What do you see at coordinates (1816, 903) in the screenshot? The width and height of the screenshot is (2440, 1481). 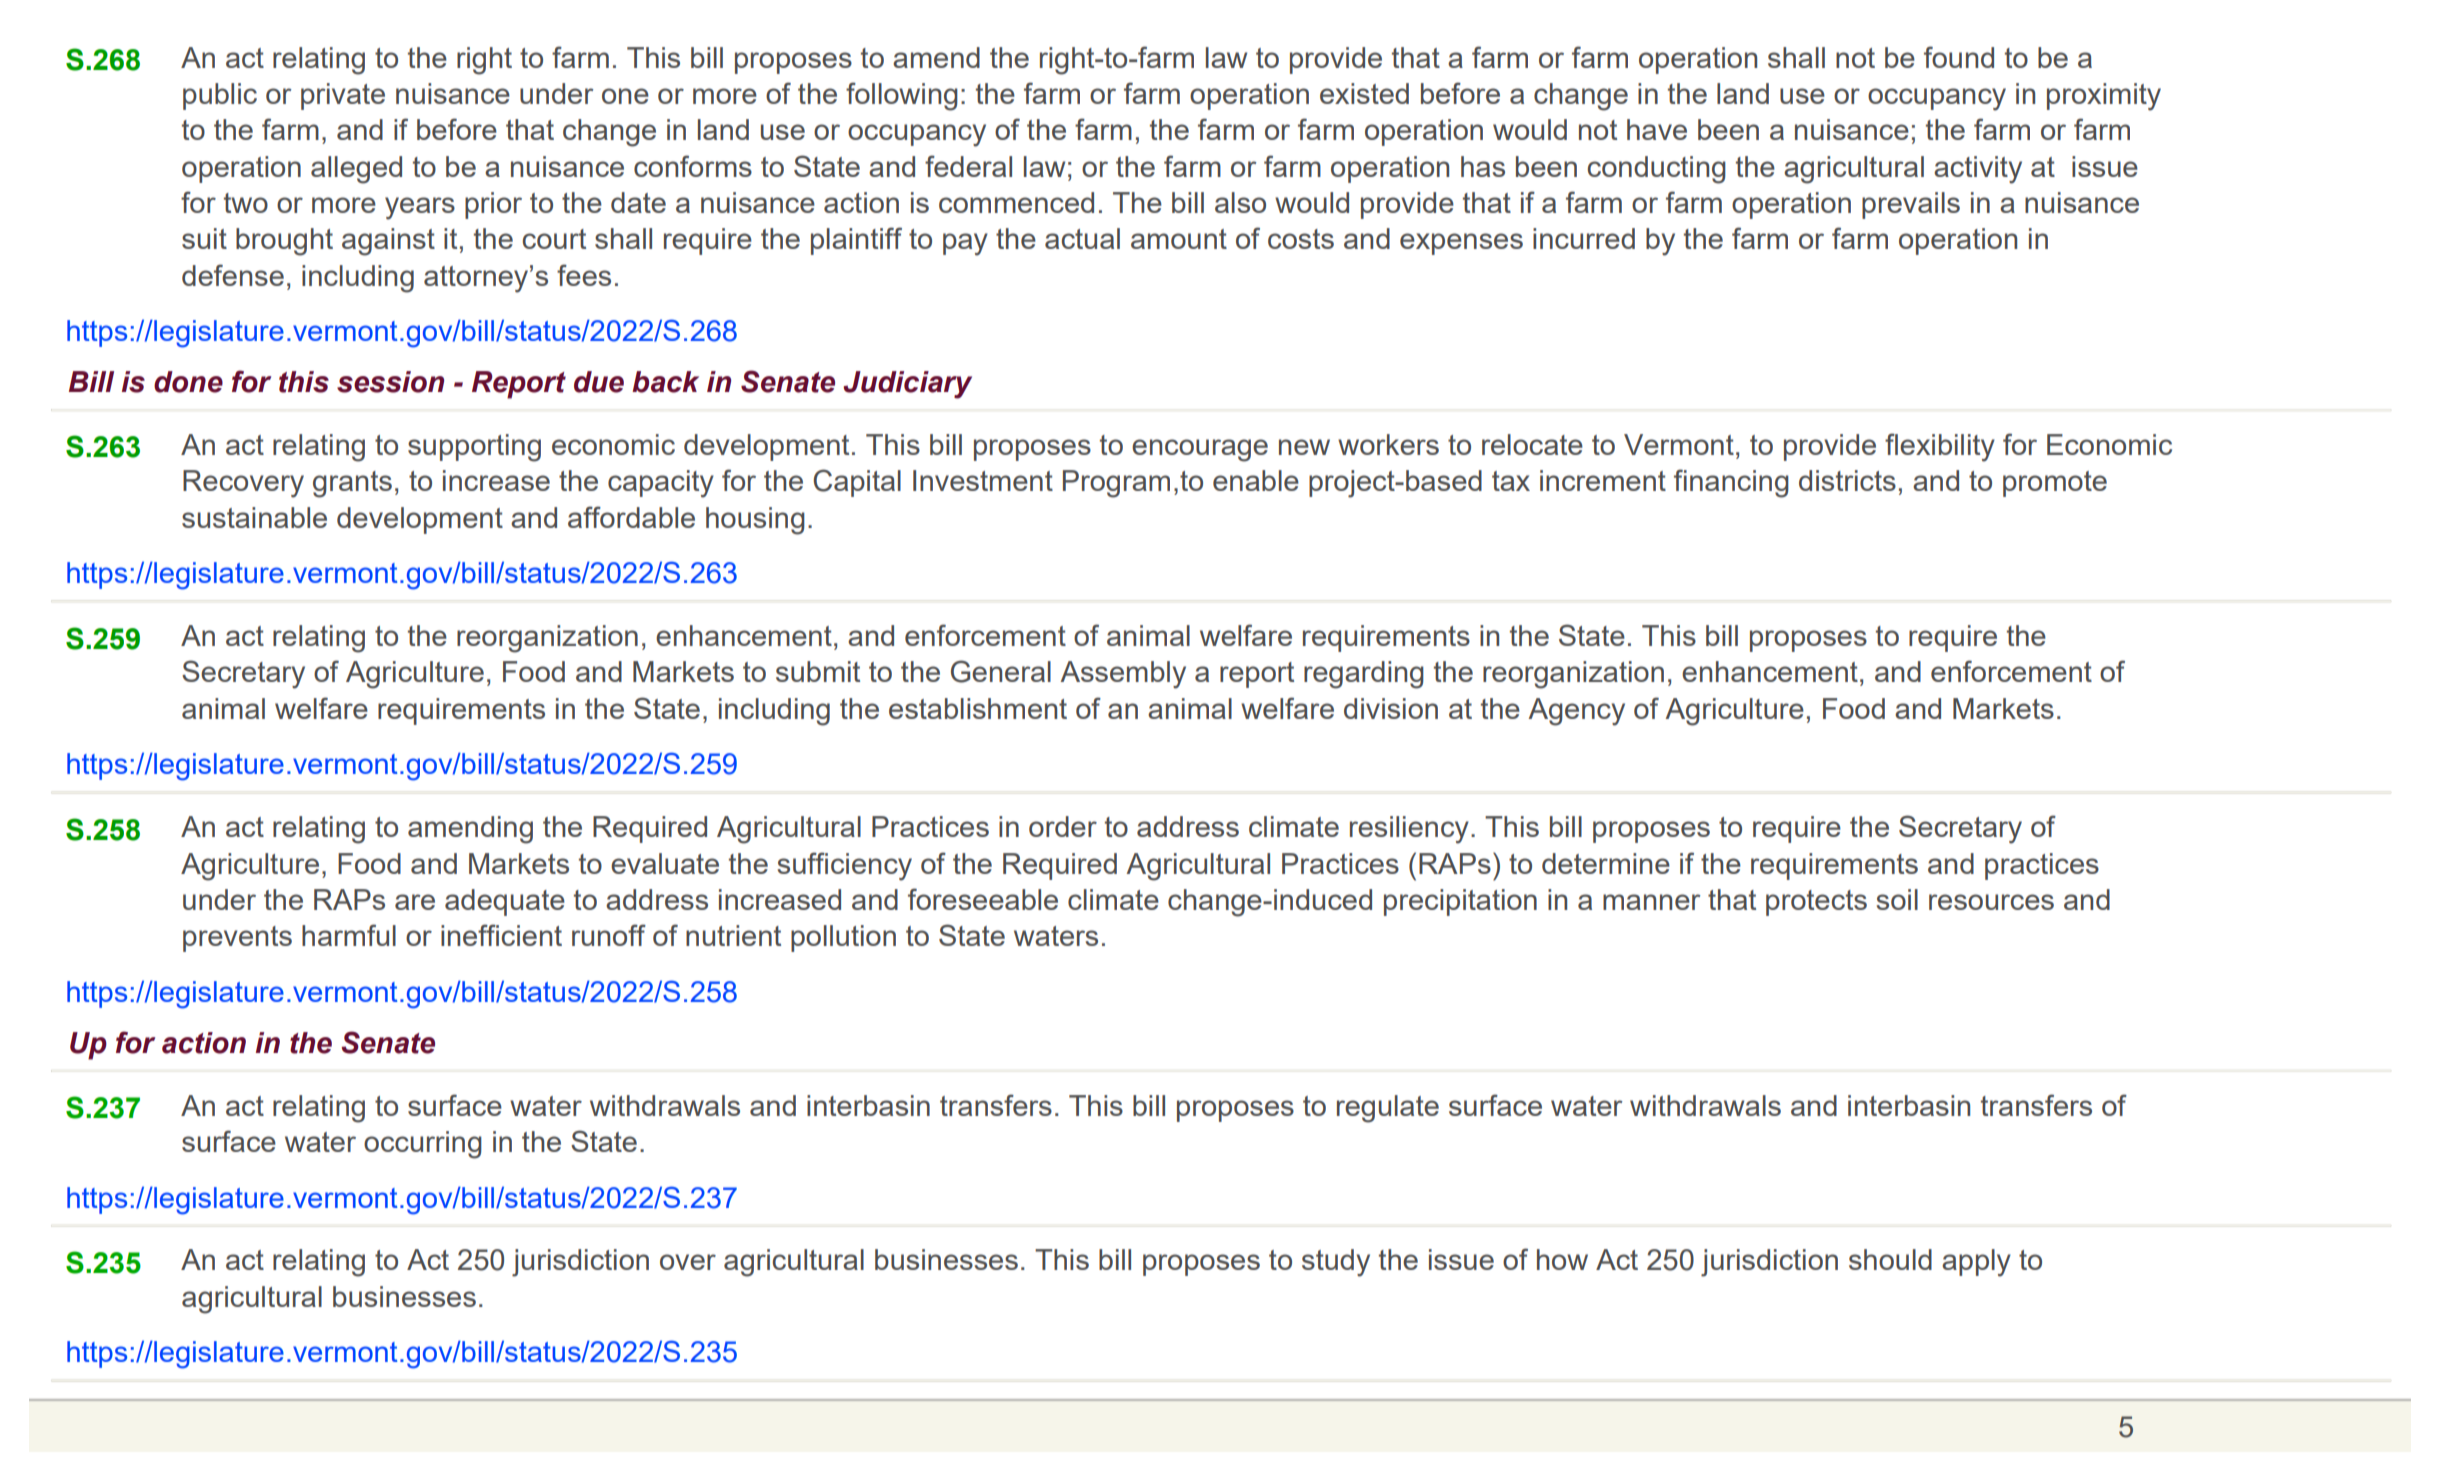 I see `protects` at bounding box center [1816, 903].
